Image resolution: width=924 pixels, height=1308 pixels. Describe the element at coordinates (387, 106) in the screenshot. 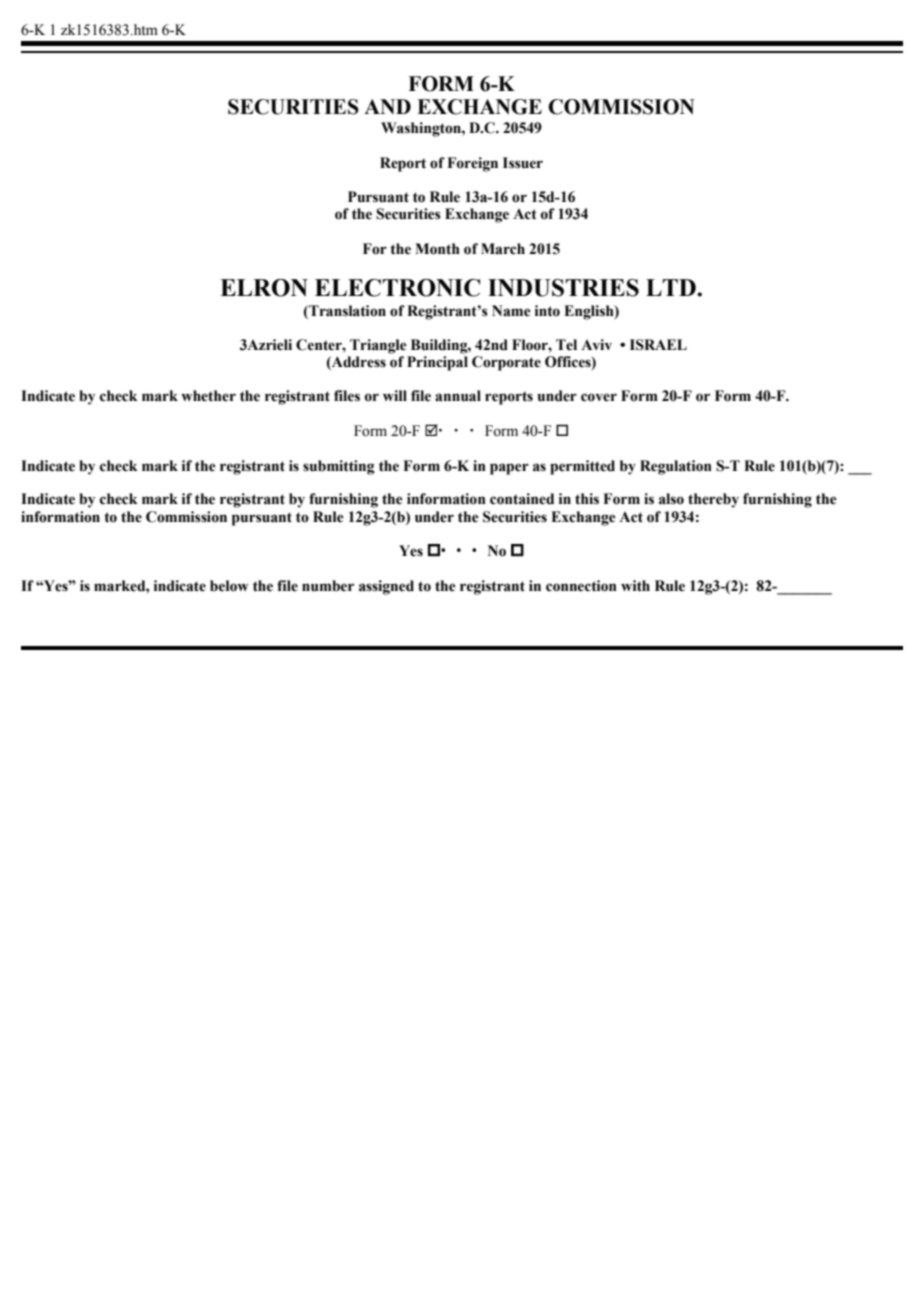

I see `AND` at that location.
